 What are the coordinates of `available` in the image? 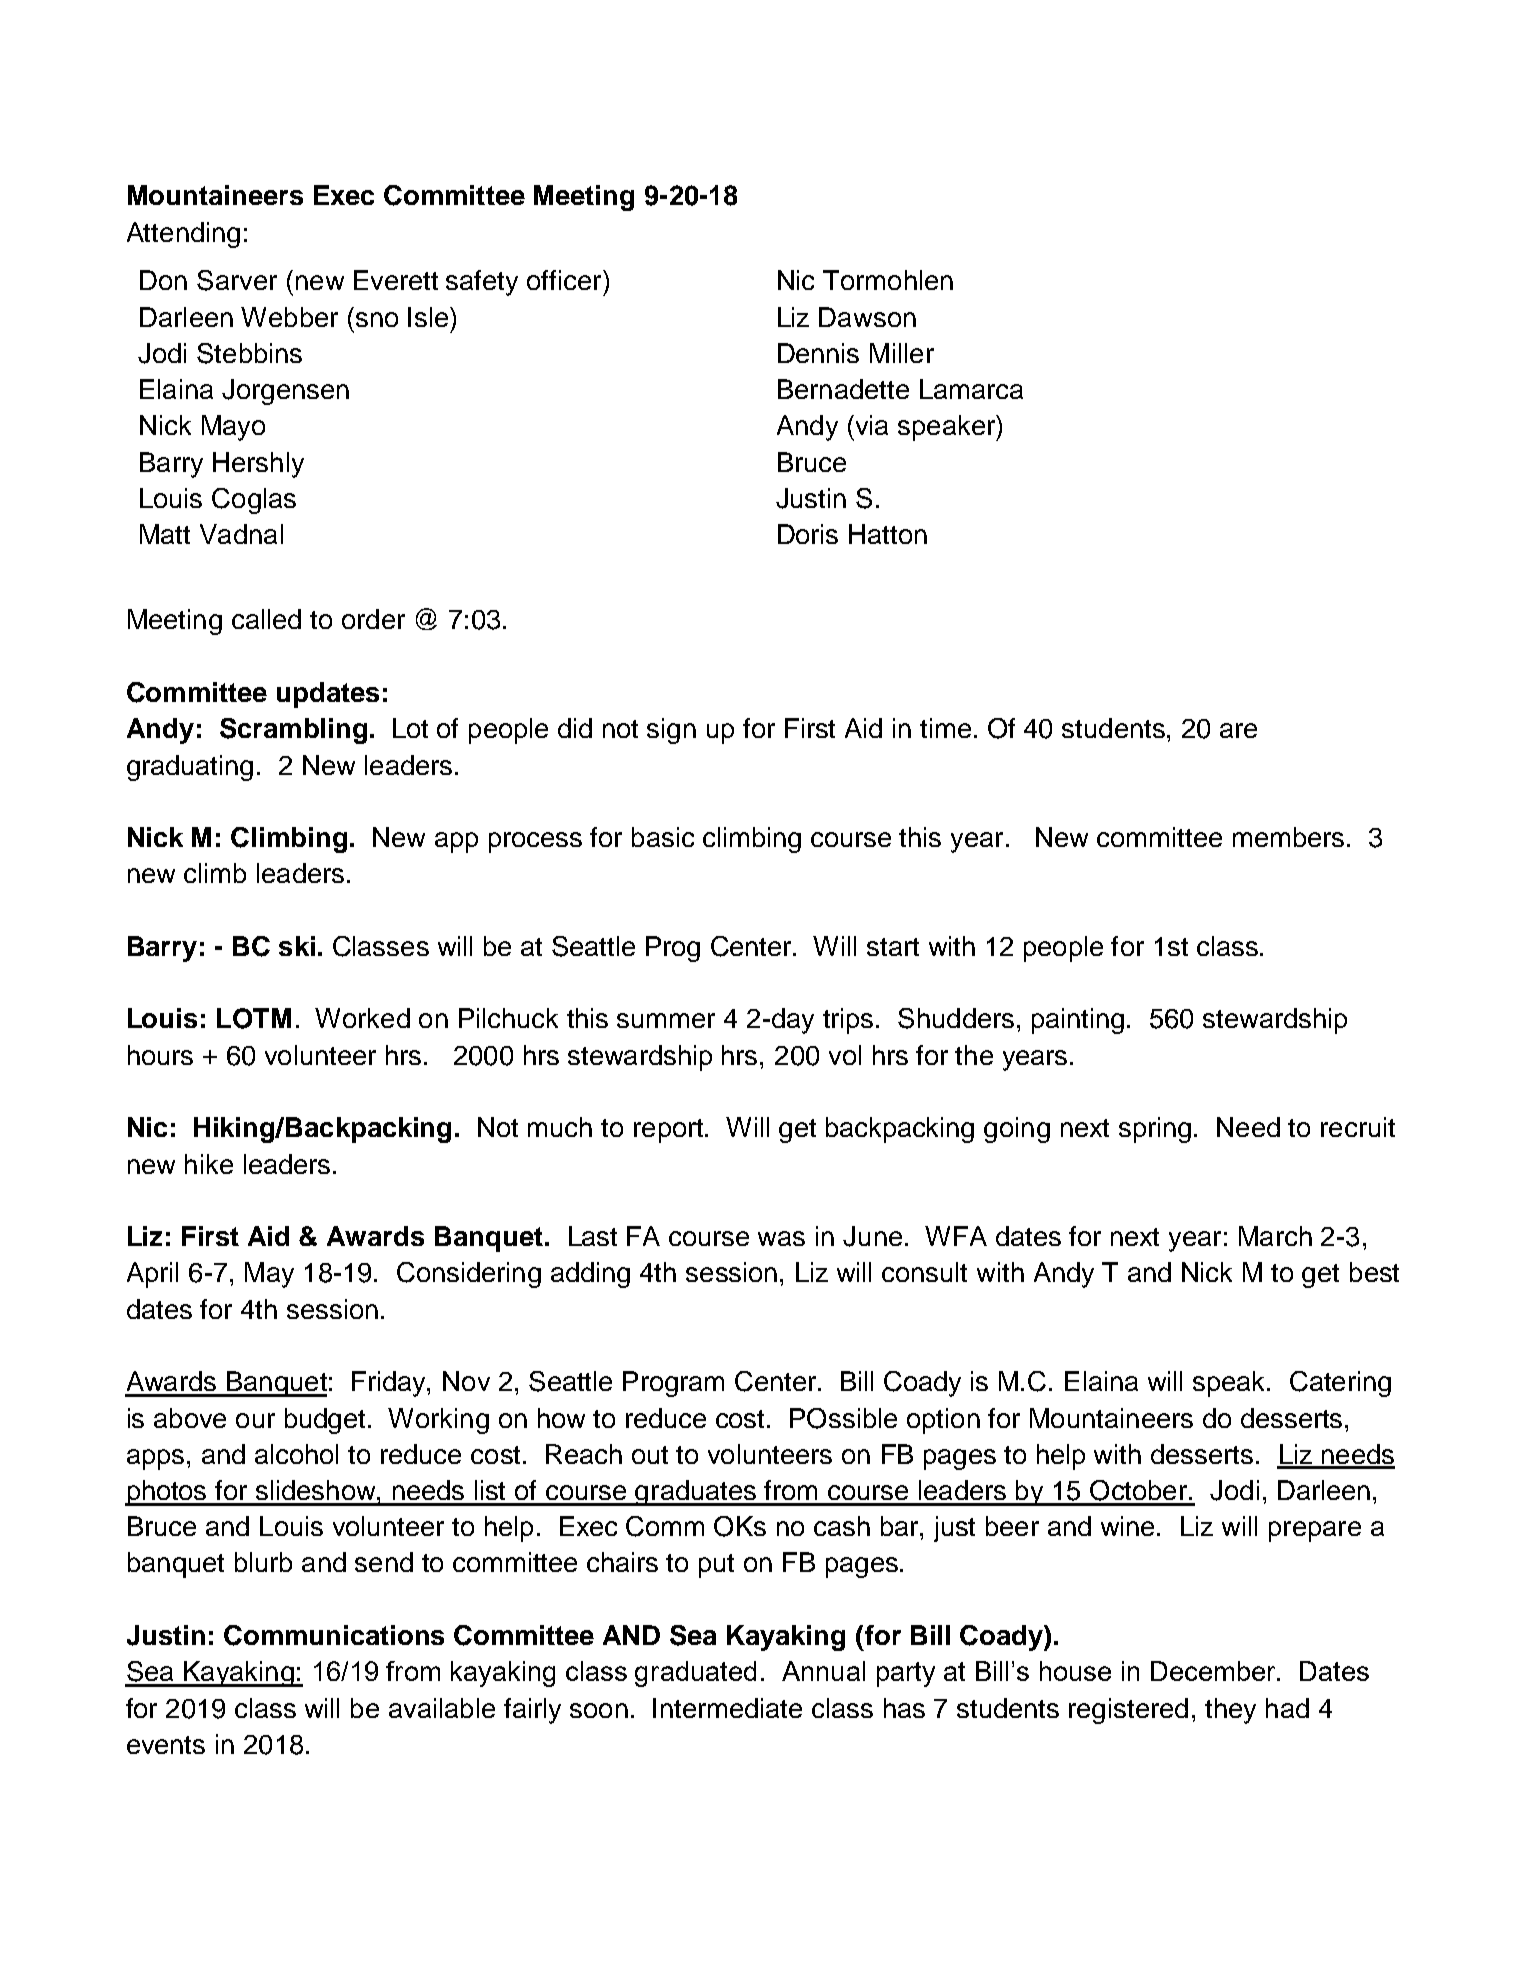 It's located at (442, 1708).
